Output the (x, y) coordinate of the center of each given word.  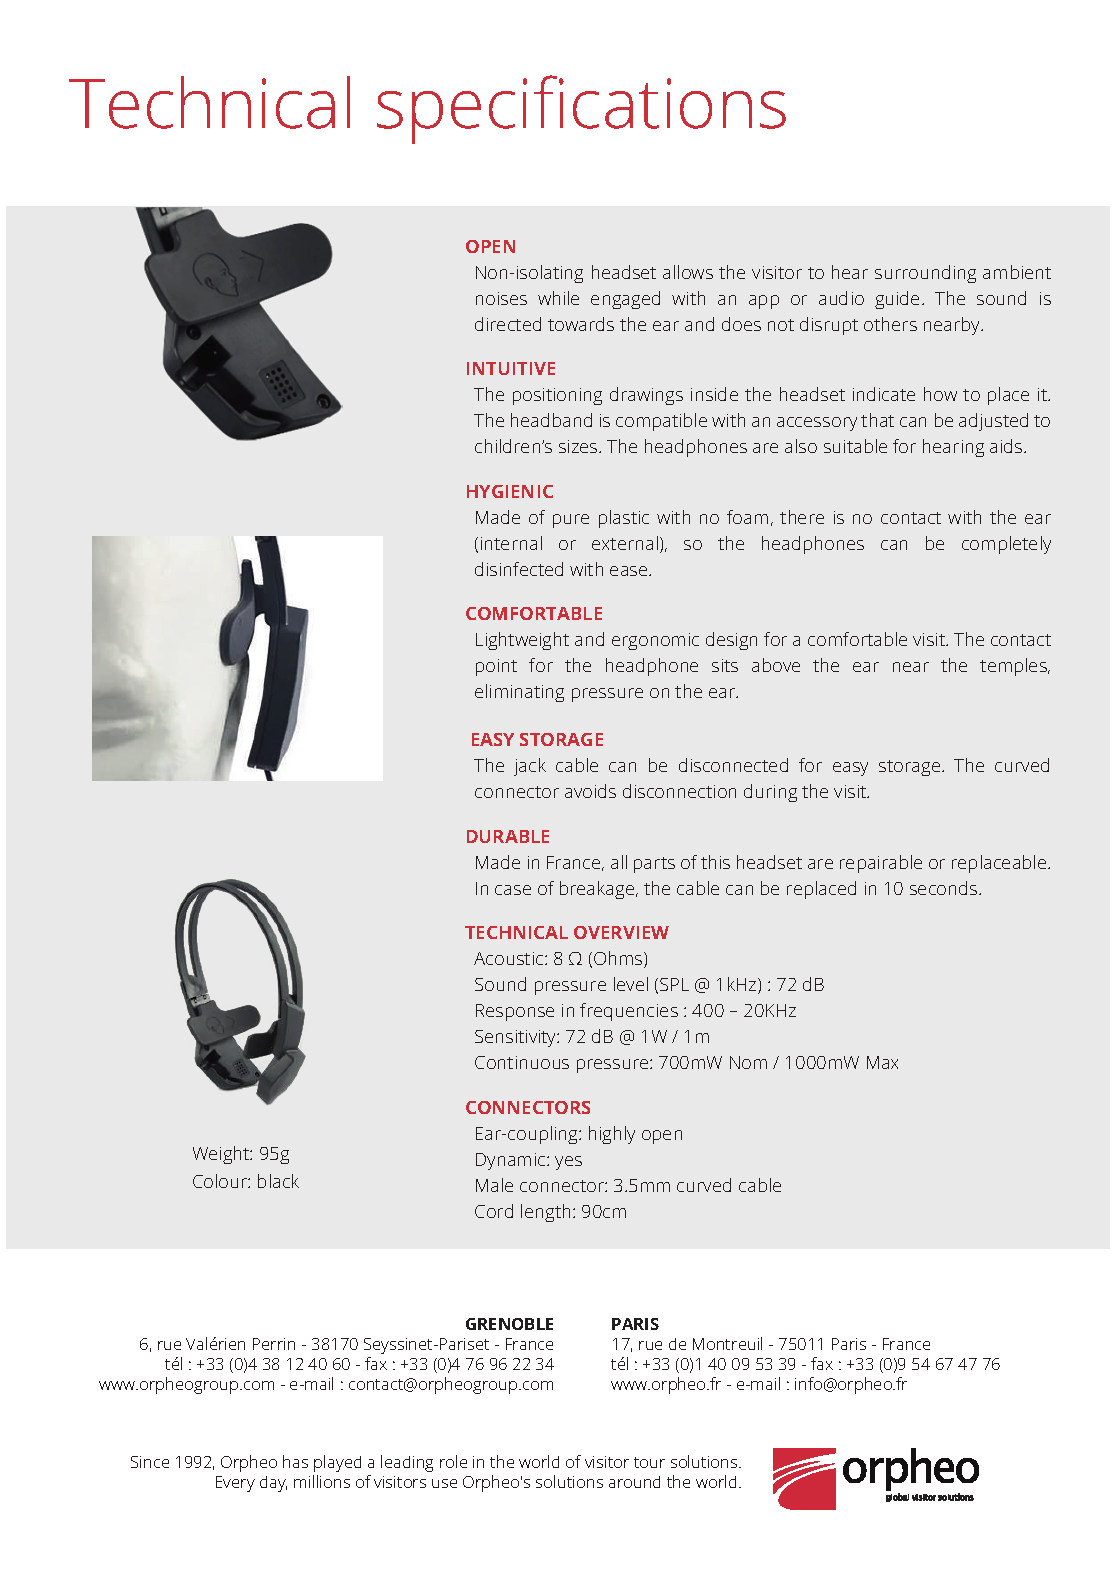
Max (882, 1062)
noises (501, 298)
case (513, 890)
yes (568, 1163)
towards (581, 324)
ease (630, 571)
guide (899, 300)
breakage (598, 890)
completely (1006, 545)
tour (649, 1462)
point (496, 667)
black (278, 1181)
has (295, 1461)
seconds (945, 888)
